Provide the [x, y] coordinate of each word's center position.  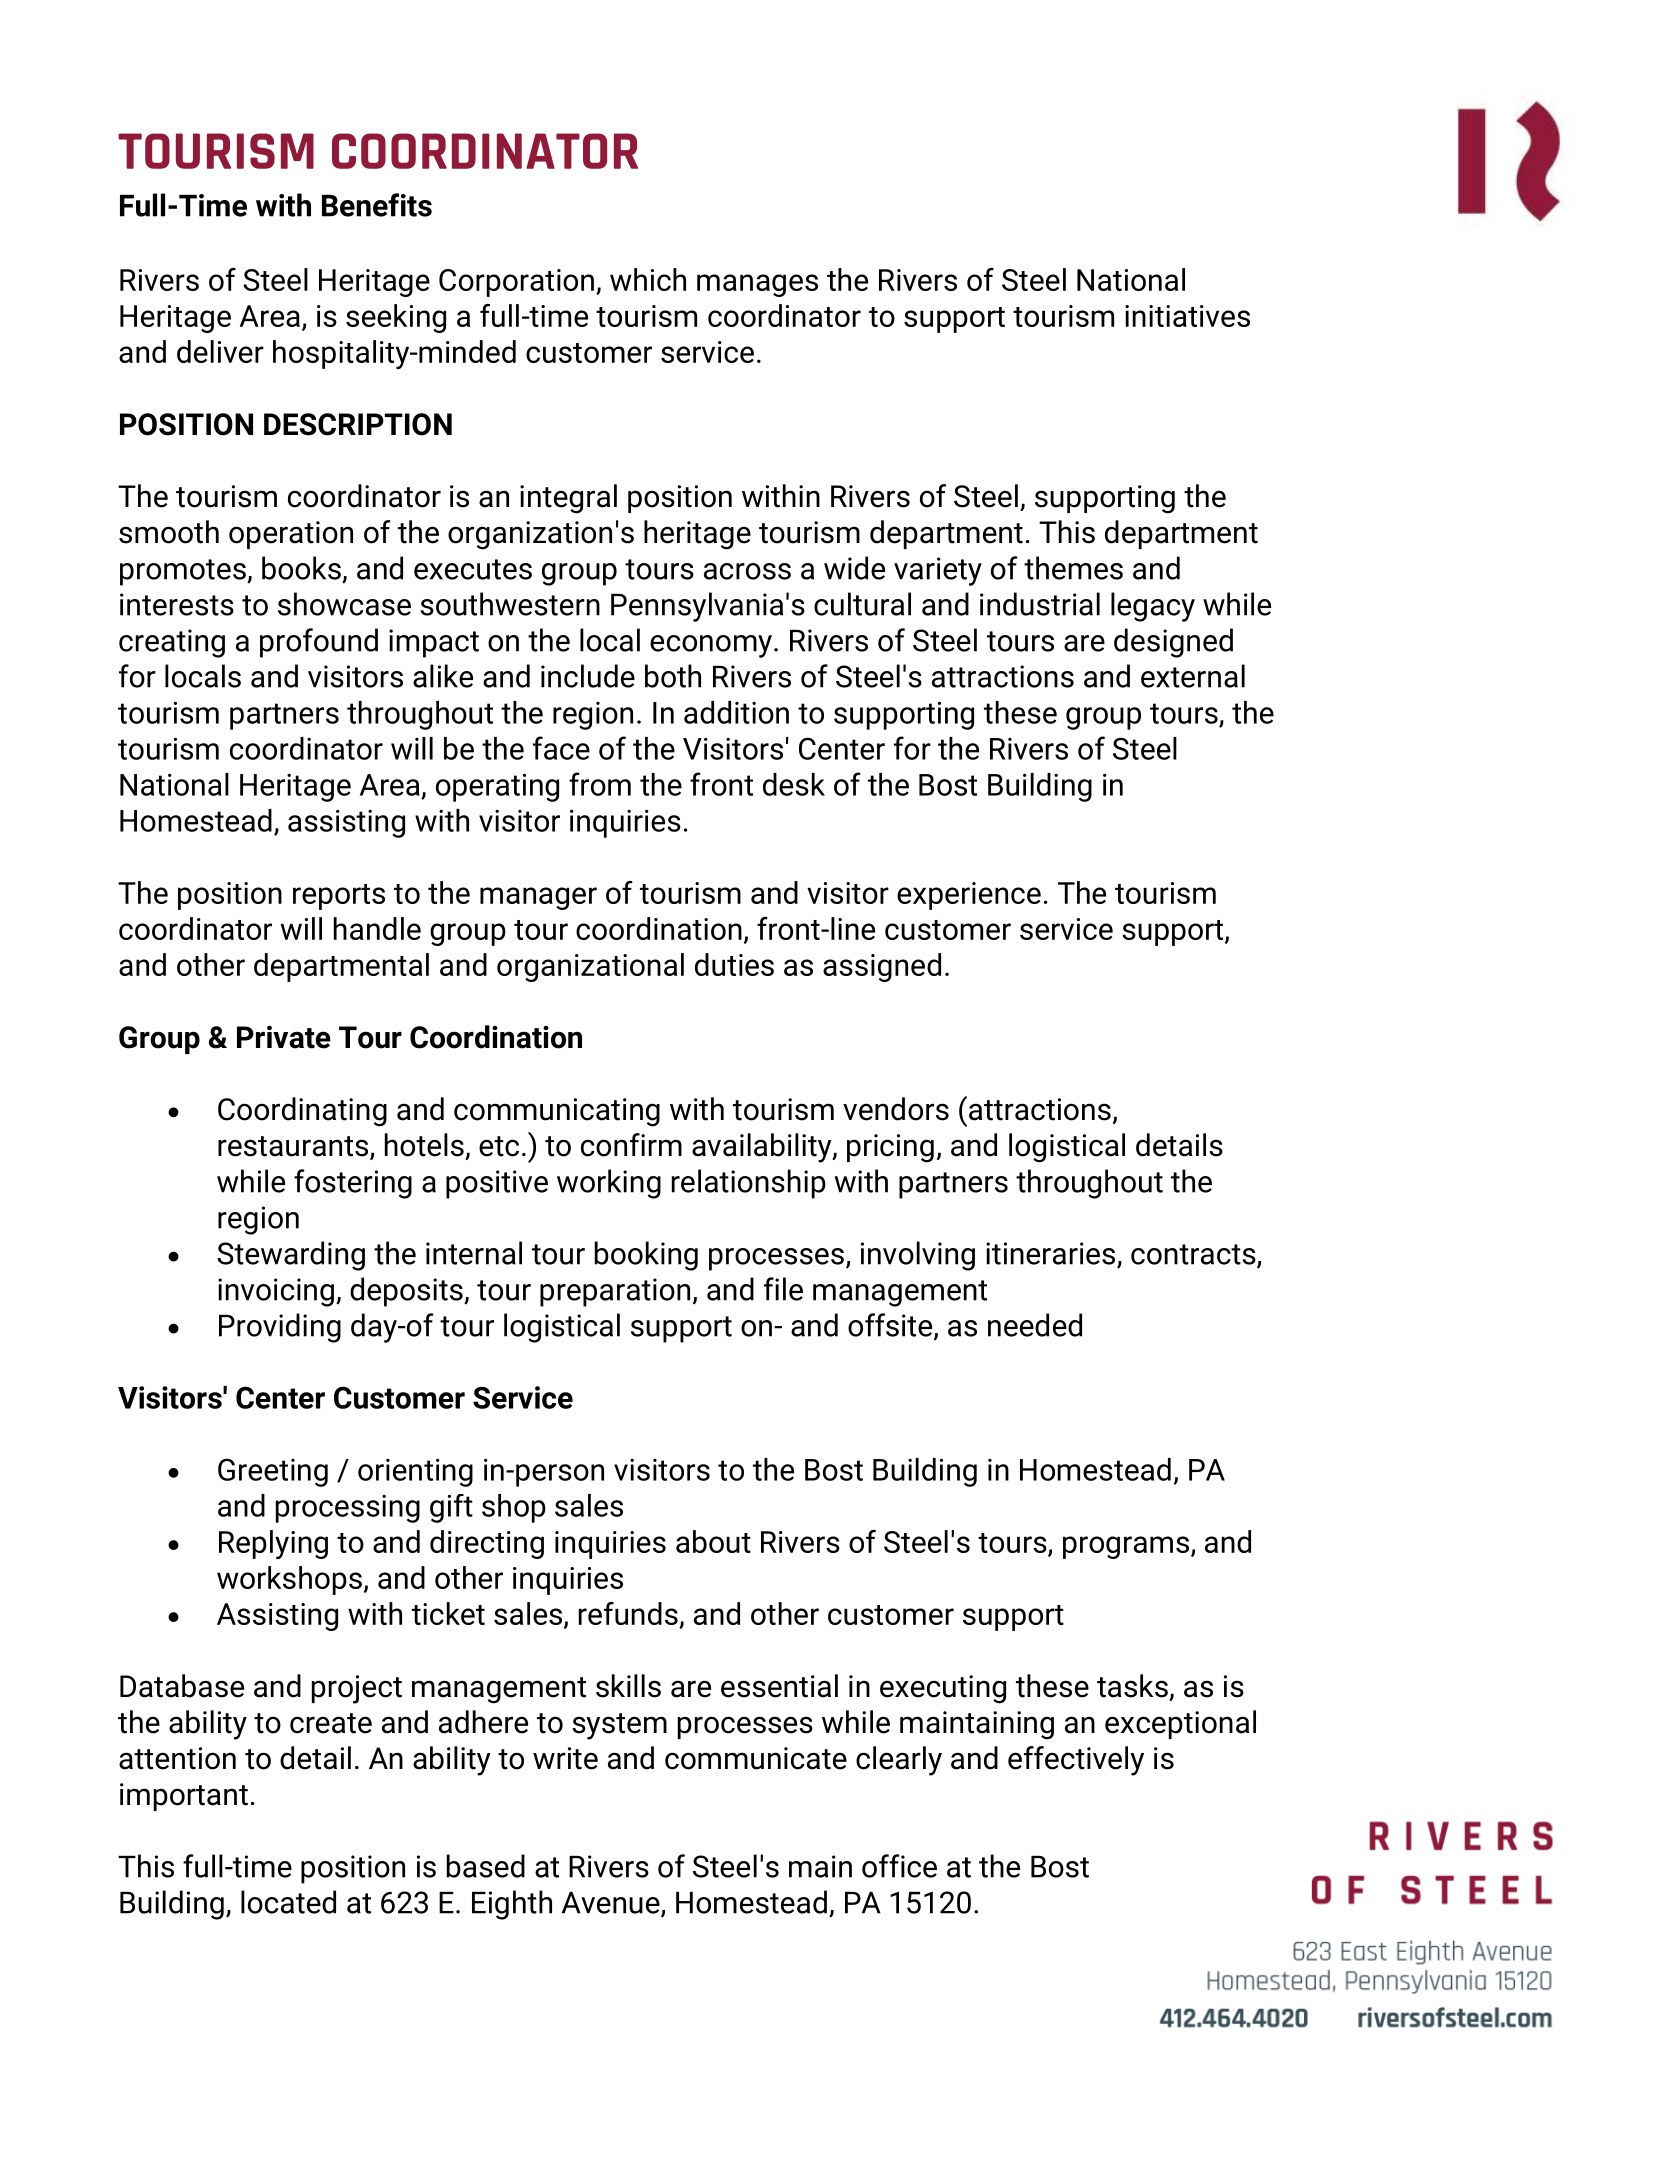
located [288, 1902]
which [648, 279]
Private [284, 1037]
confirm [631, 1145]
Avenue [612, 1904]
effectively [1076, 1761]
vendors [896, 1109]
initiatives [1187, 316]
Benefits [377, 205]
